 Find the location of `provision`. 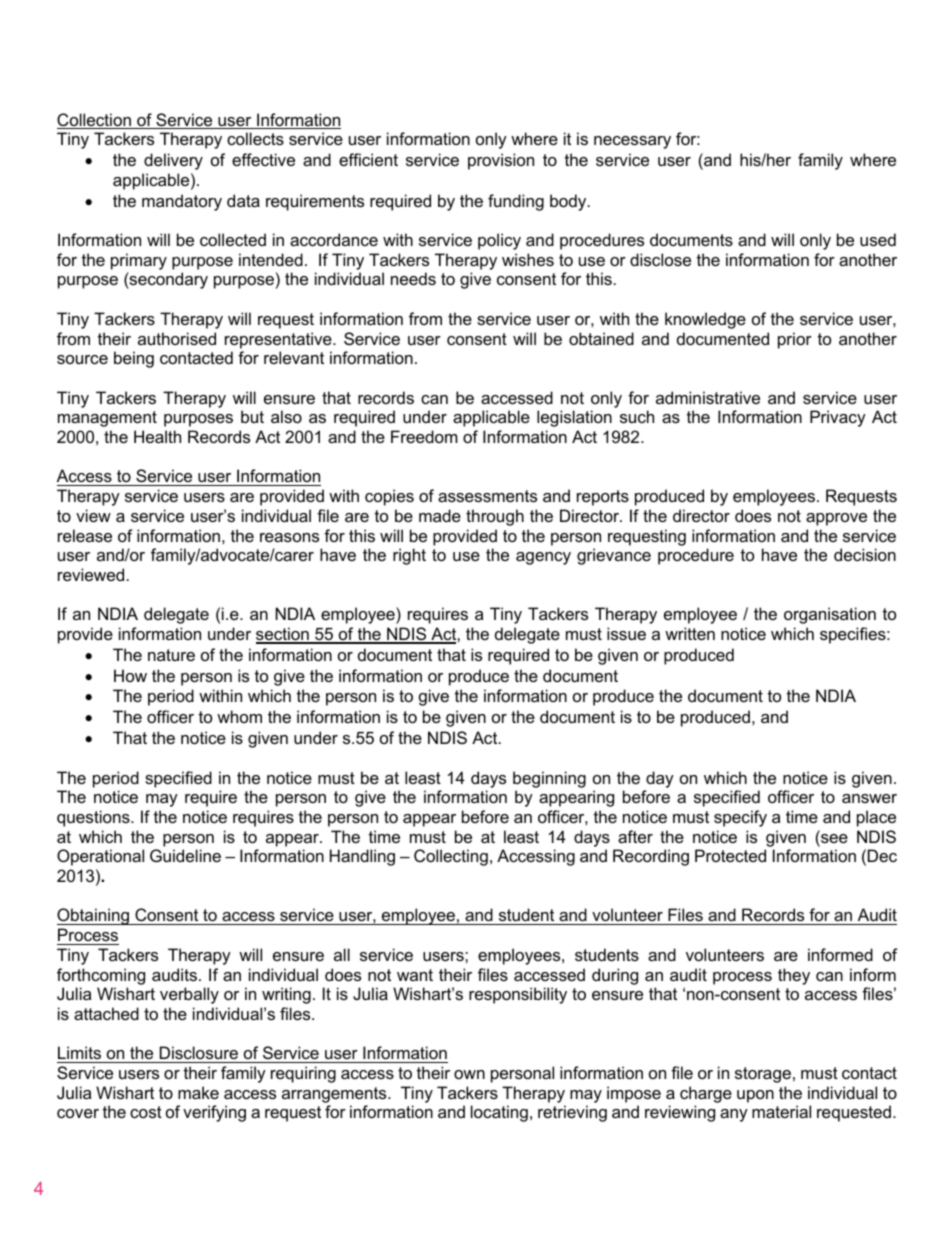

provision is located at coordinates (501, 161).
